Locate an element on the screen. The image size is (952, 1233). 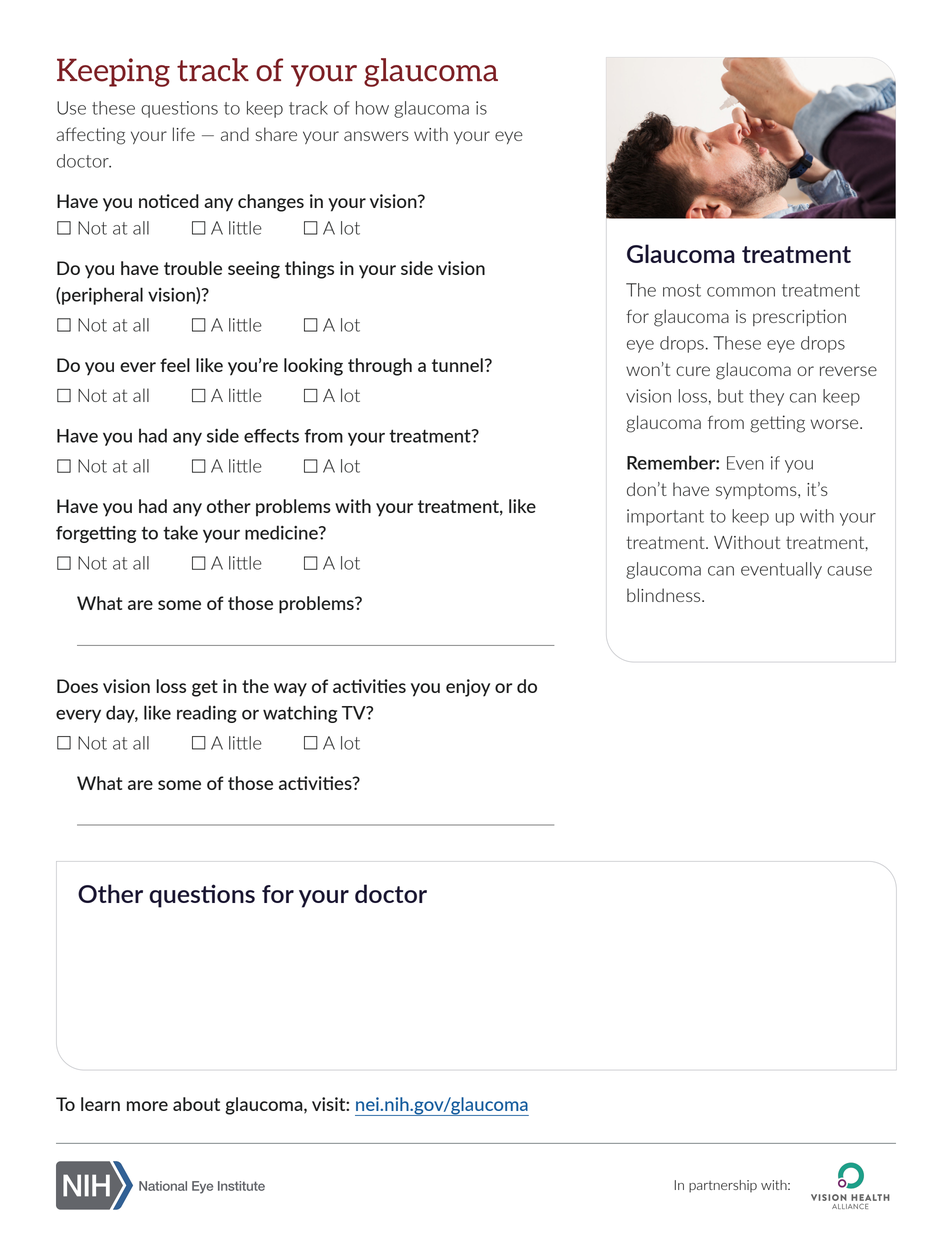
enjoy is located at coordinates (468, 688).
